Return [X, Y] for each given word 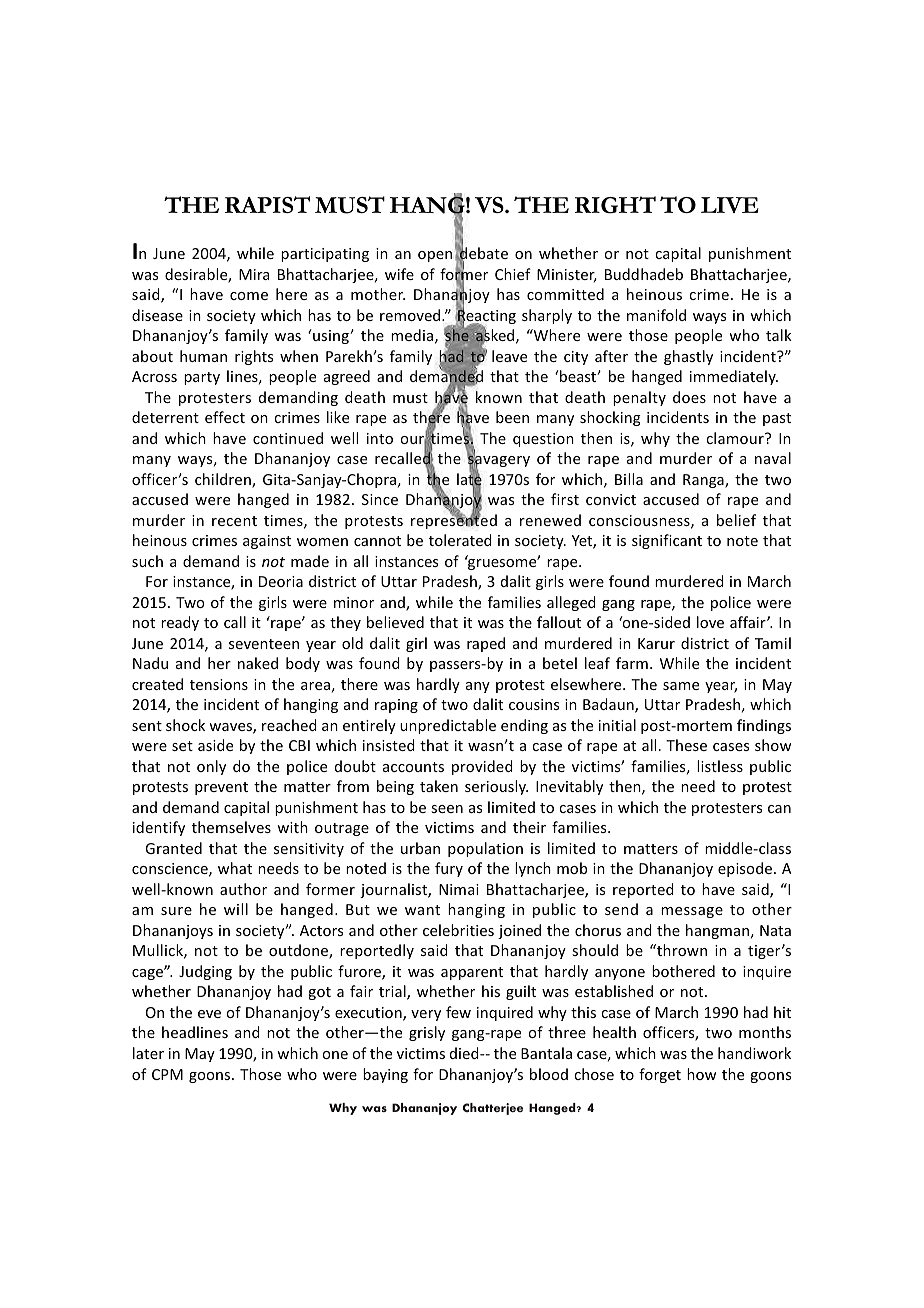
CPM [167, 1074]
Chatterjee [493, 1109]
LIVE [730, 205]
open [435, 256]
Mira [254, 274]
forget [660, 1075]
